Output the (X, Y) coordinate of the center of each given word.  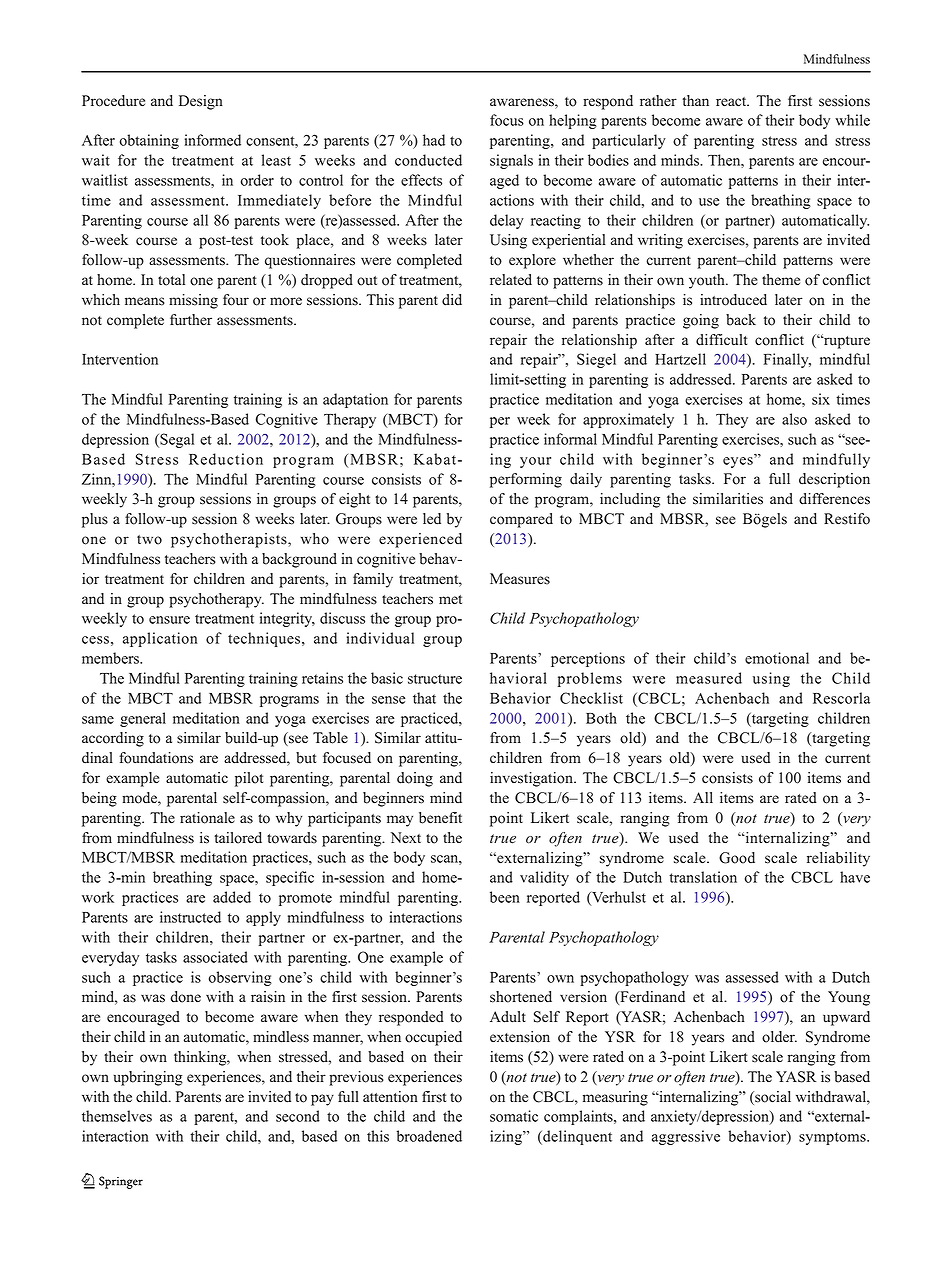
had (434, 140)
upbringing (148, 1078)
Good (737, 858)
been (505, 897)
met (450, 600)
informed (213, 140)
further (191, 320)
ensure (169, 620)
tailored (238, 838)
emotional (777, 658)
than (696, 100)
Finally (787, 360)
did (452, 300)
